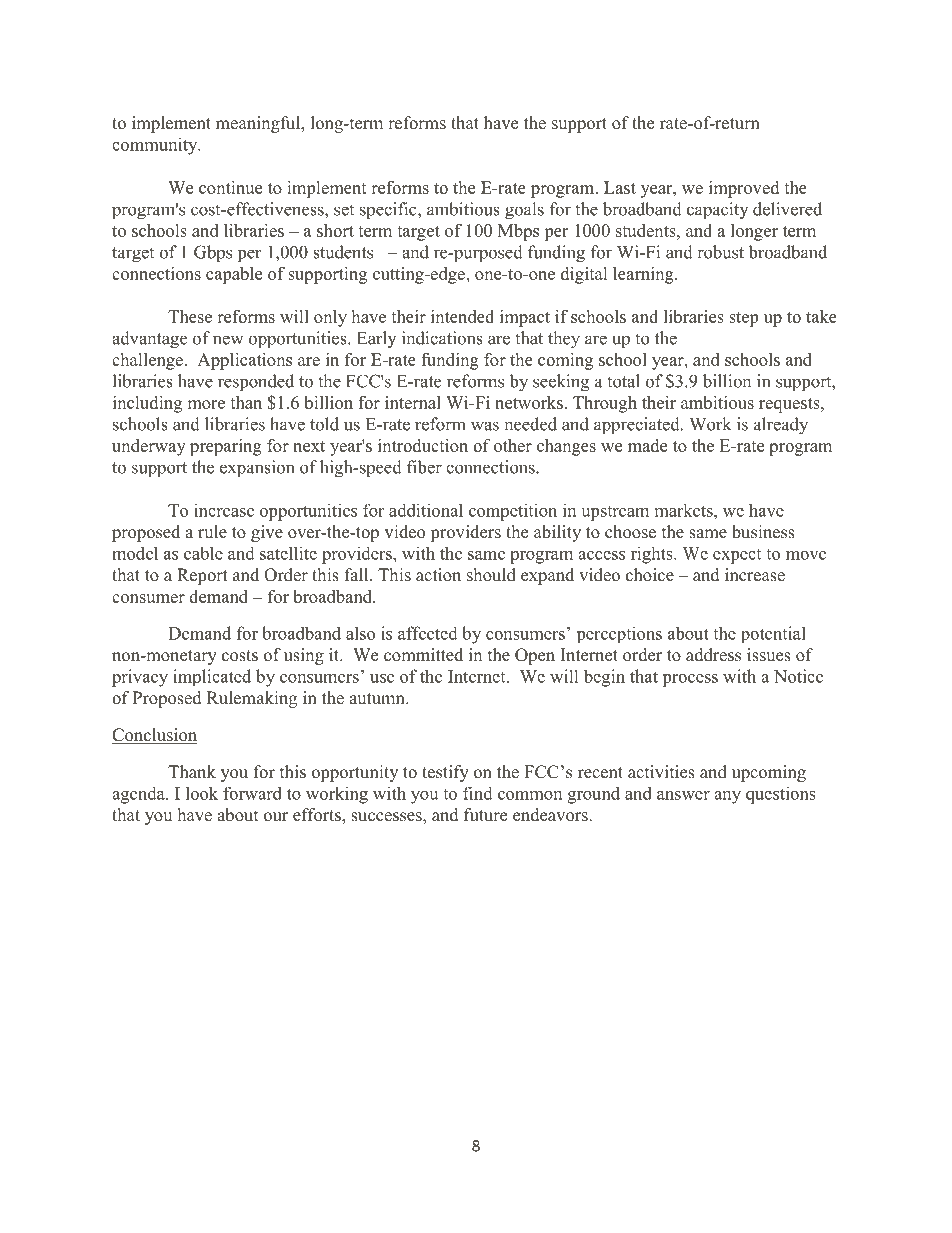 The width and height of the screenshot is (952, 1233). Describe the element at coordinates (202, 793) in the screenshot. I see `look` at that location.
